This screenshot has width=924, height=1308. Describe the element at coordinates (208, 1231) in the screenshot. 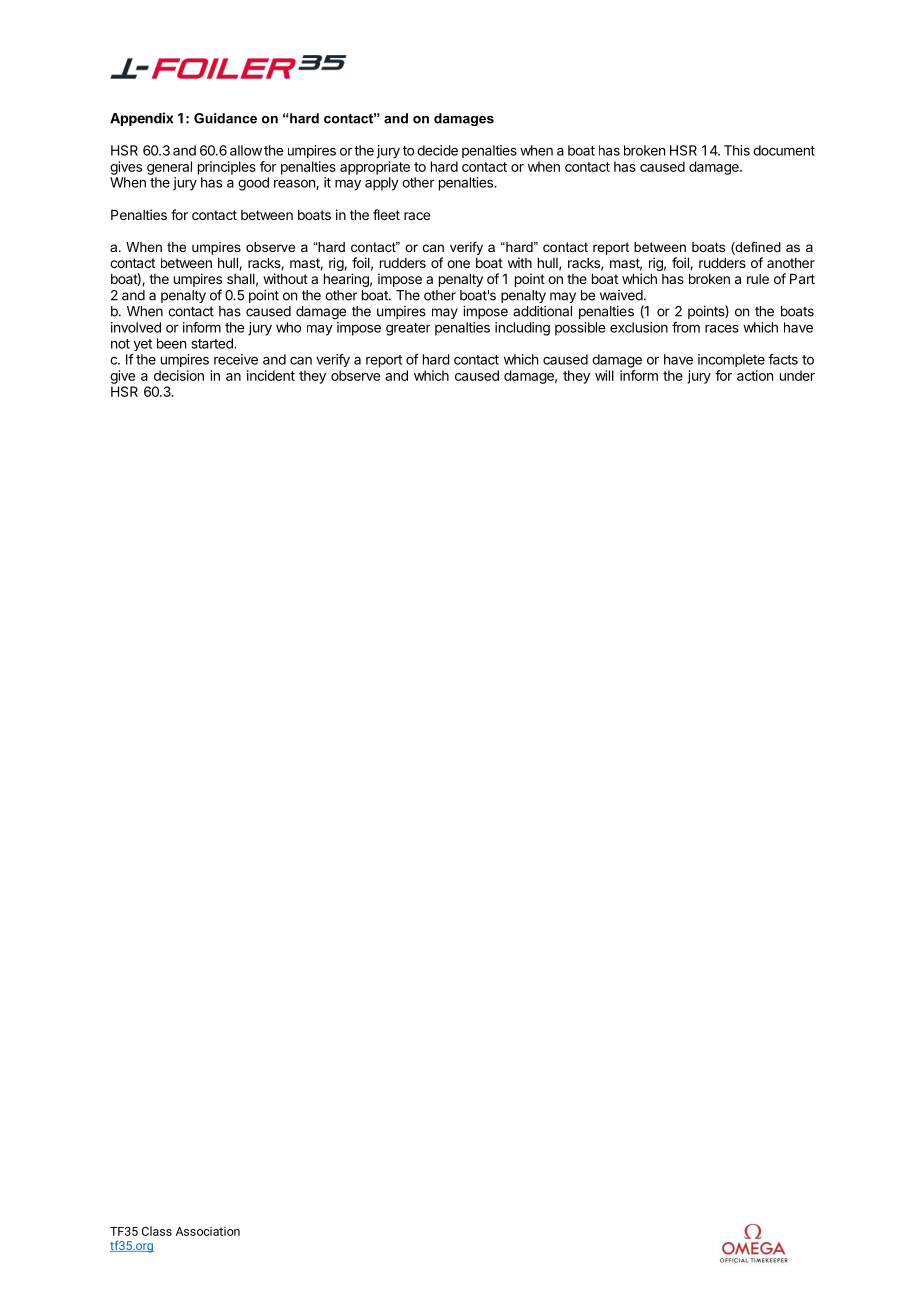

I see `Association` at that location.
